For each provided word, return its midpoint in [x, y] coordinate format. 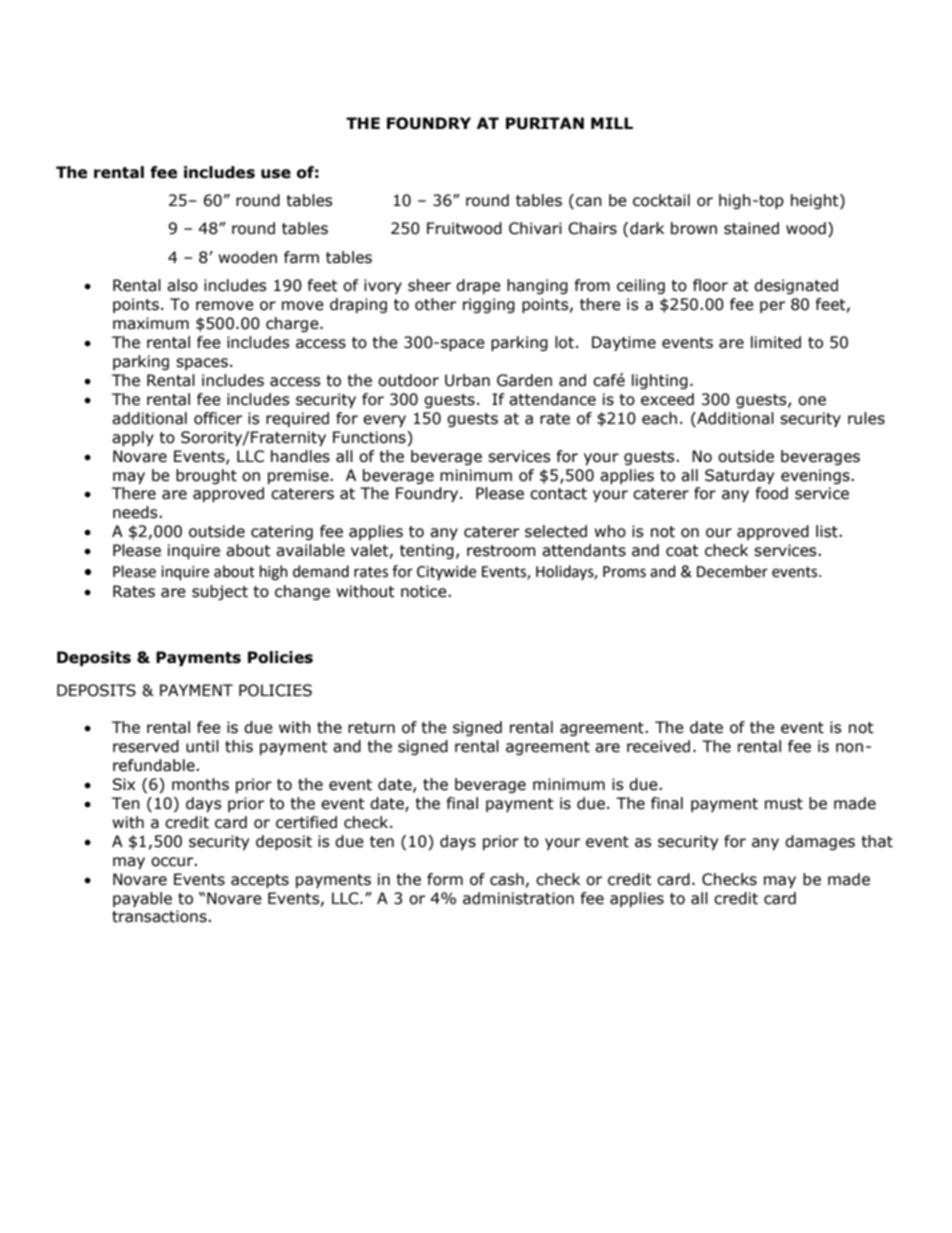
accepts [260, 881]
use [276, 174]
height [816, 201]
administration [518, 898]
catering [282, 532]
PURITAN [545, 123]
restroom [501, 551]
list [828, 531]
